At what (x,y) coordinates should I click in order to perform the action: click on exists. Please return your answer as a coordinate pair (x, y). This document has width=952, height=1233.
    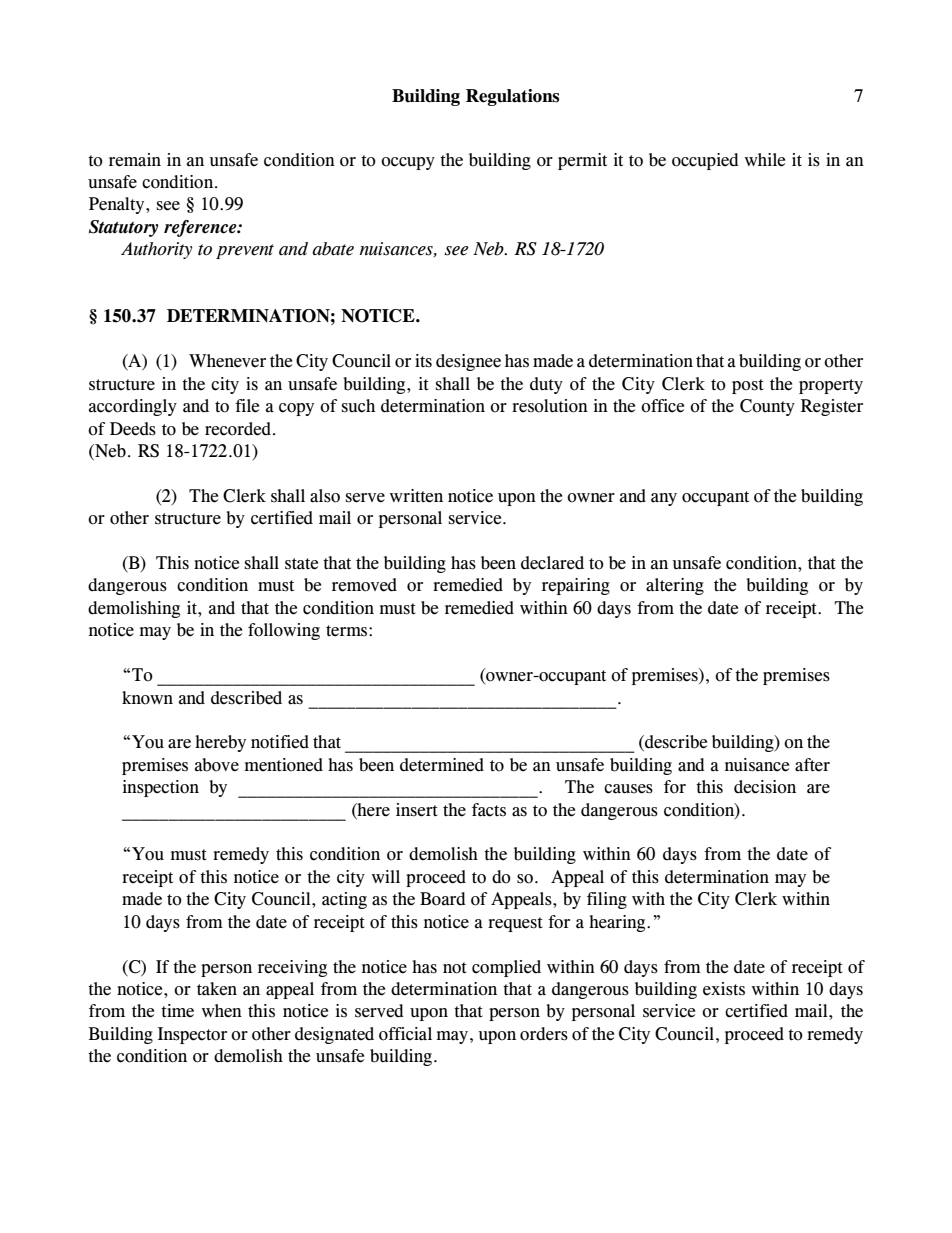
    Looking at the image, I should click on (724, 989).
